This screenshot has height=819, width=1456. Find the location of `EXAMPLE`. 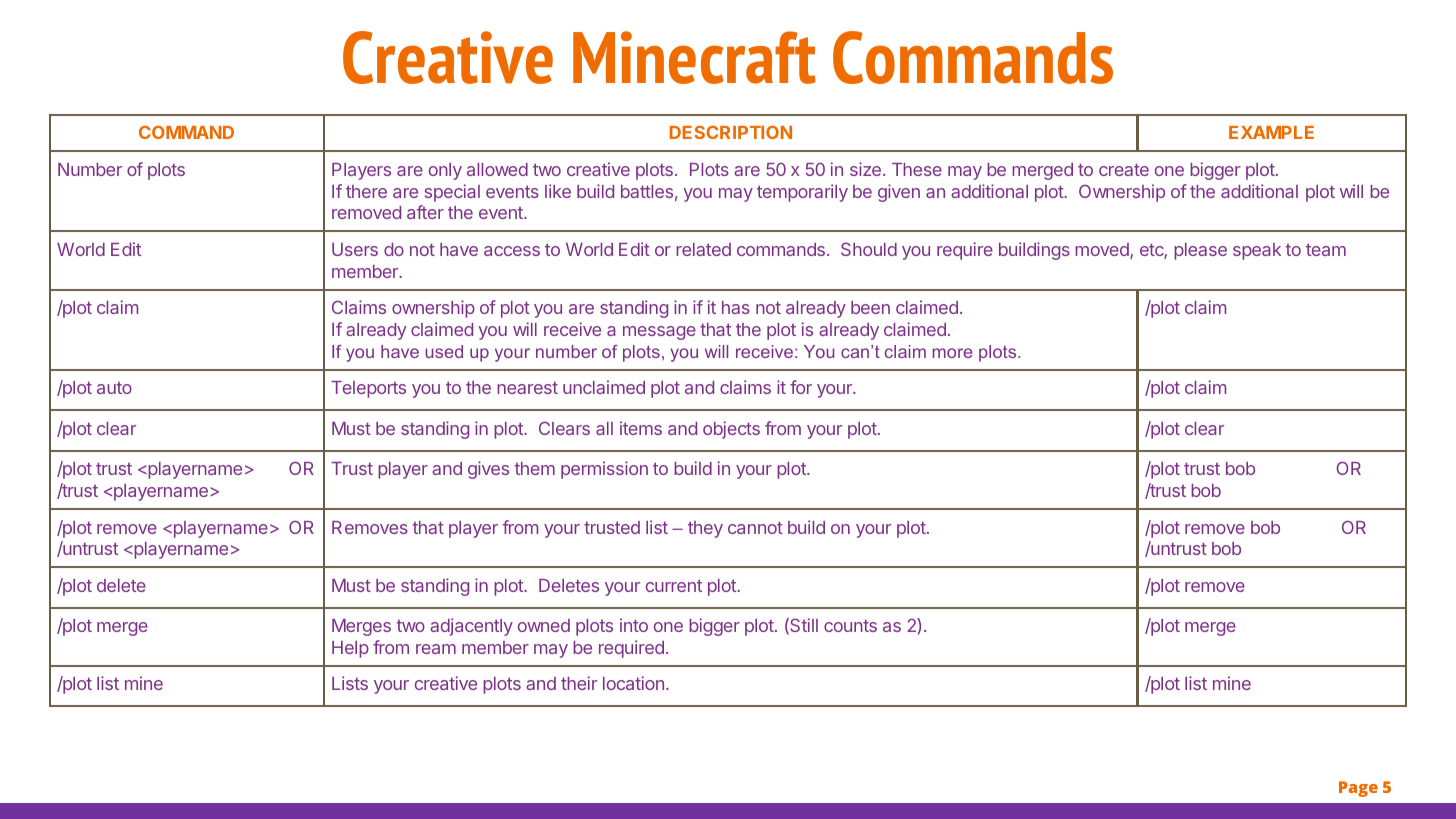

EXAMPLE is located at coordinates (1271, 132).
